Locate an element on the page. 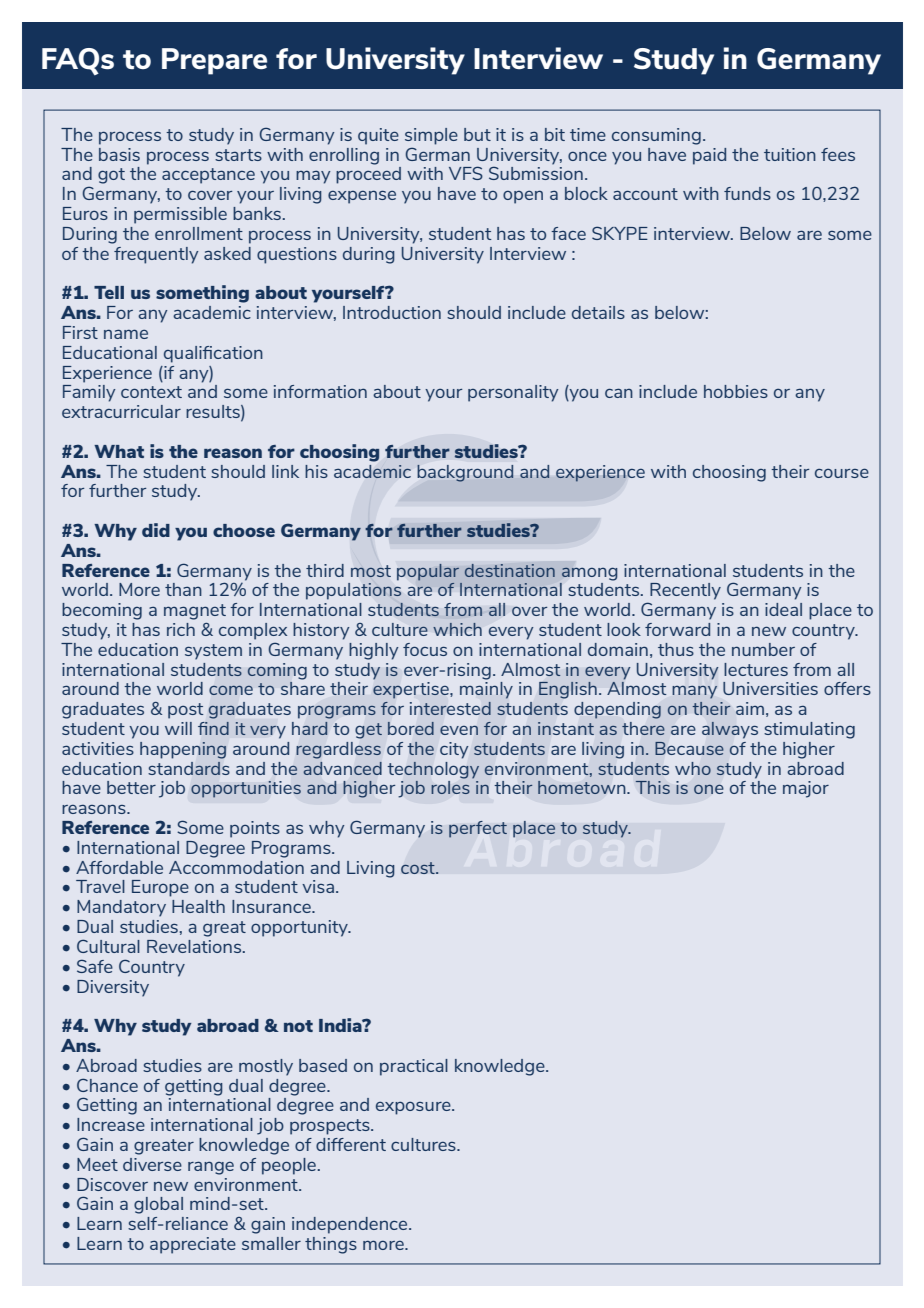 The width and height of the document is (924, 1308). perfect is located at coordinates (478, 829).
